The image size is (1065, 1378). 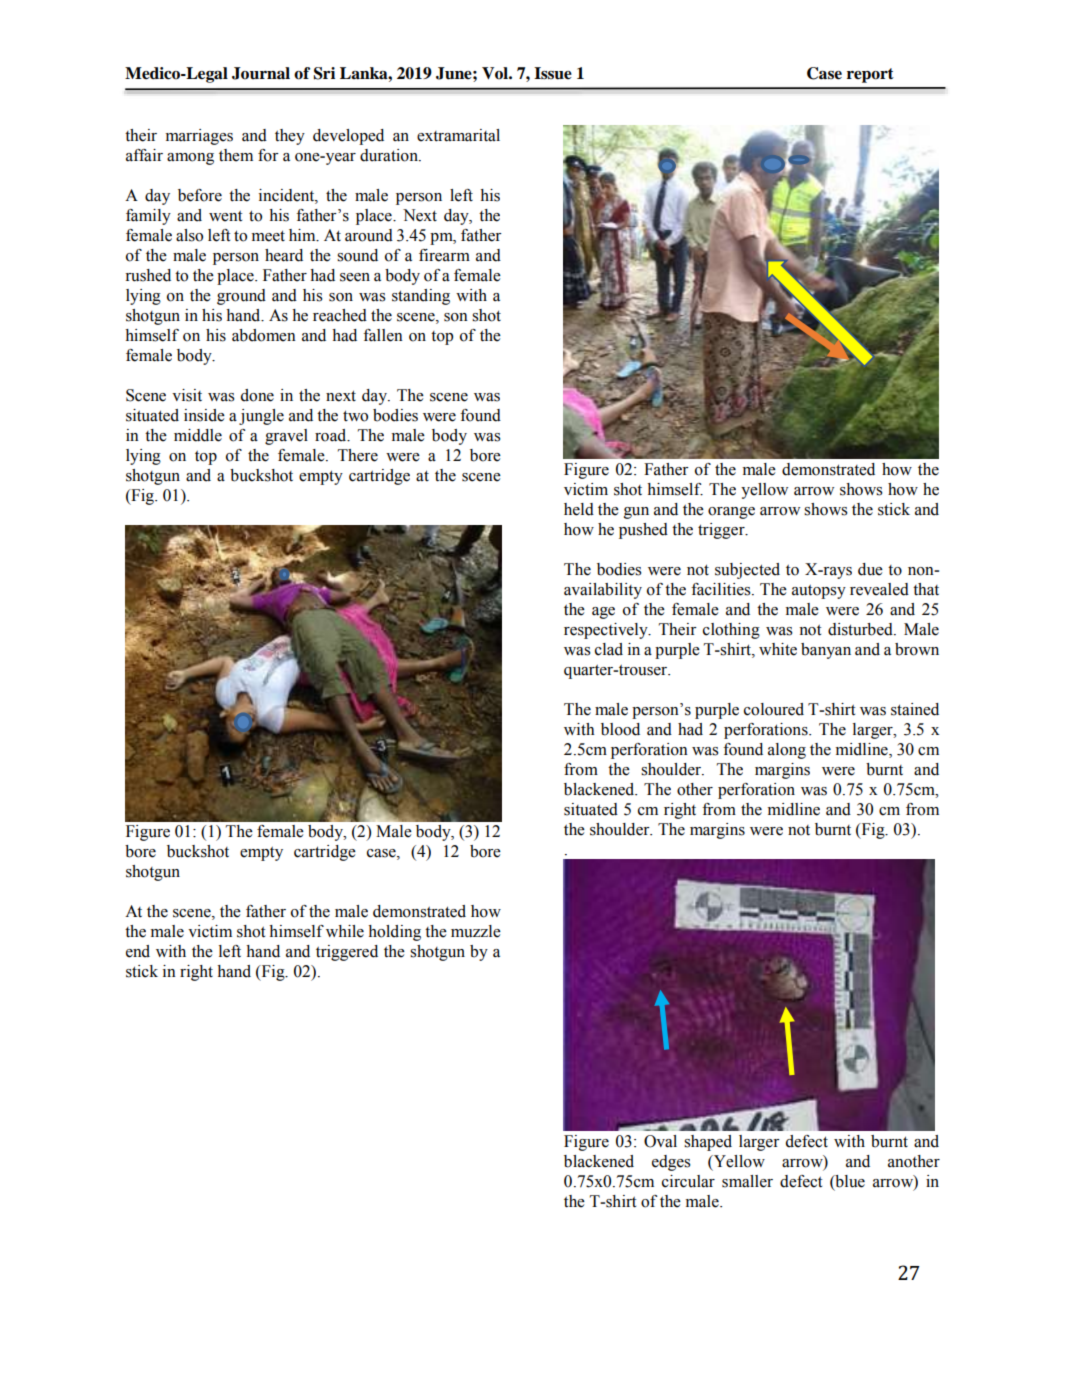 What do you see at coordinates (870, 75) in the page?
I see `report` at bounding box center [870, 75].
